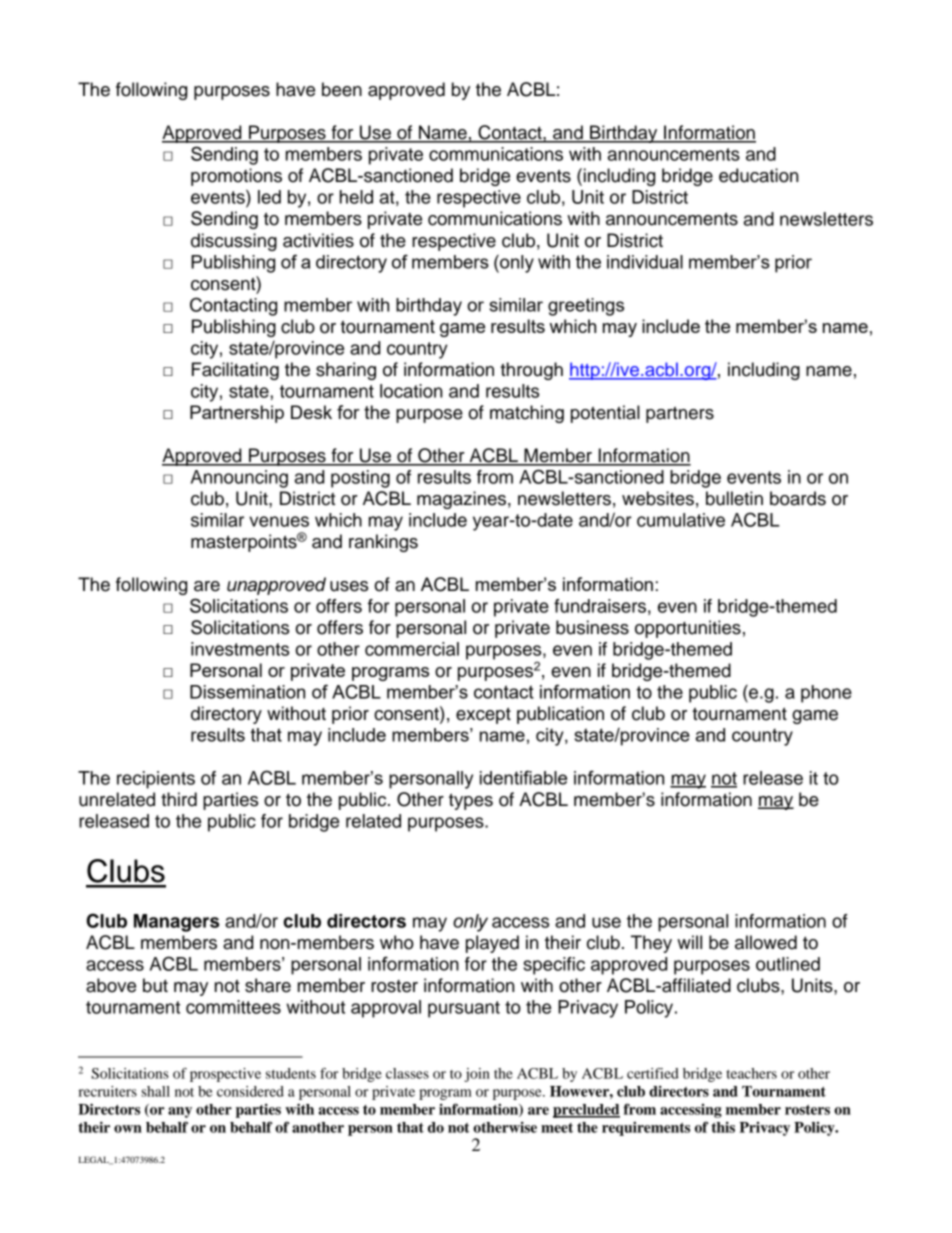 This image has width=952, height=1233. What do you see at coordinates (477, 1075) in the image?
I see `join` at bounding box center [477, 1075].
